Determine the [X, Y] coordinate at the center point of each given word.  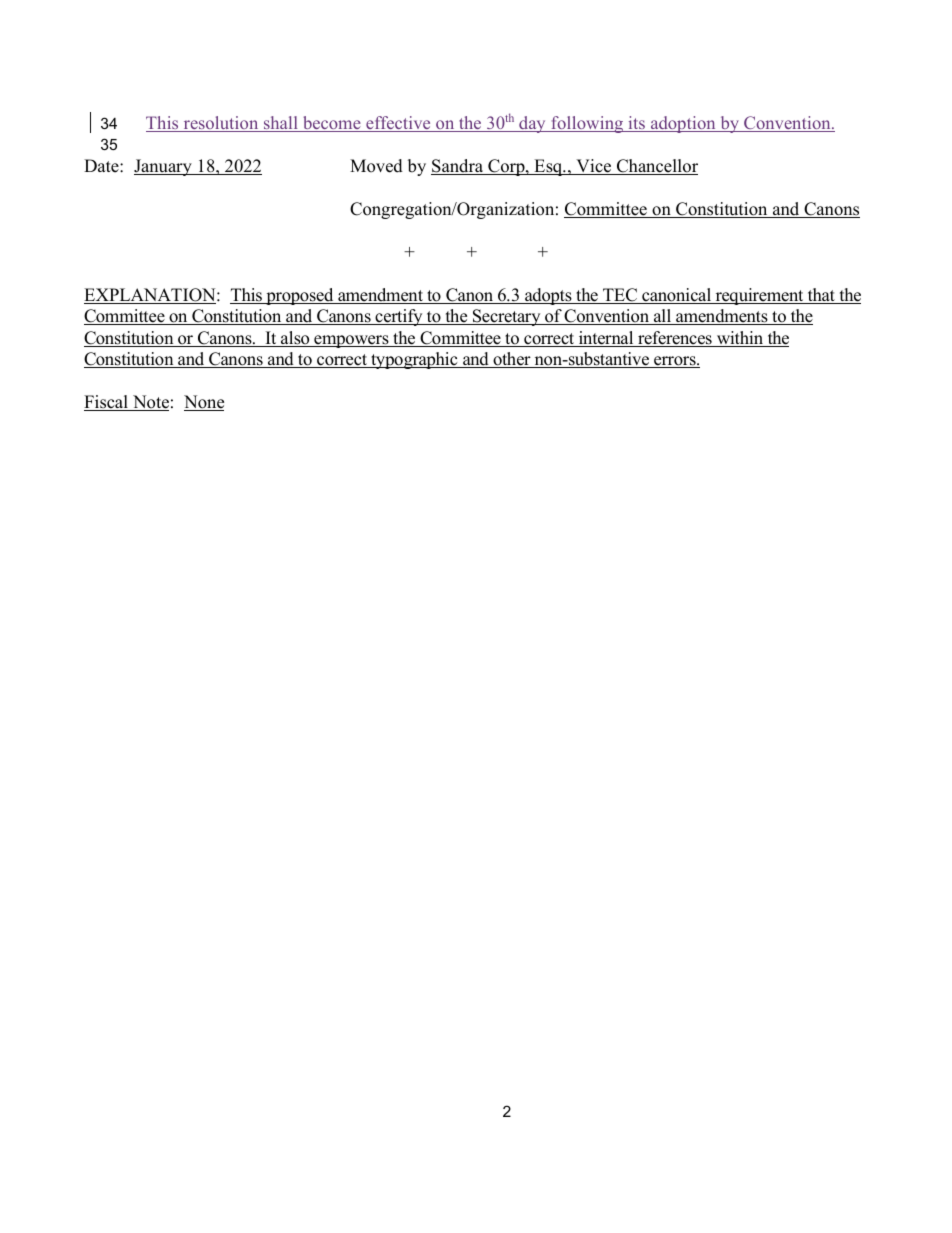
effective [398, 124]
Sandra [458, 167]
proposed [300, 296]
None [204, 403]
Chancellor [656, 167]
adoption [683, 124]
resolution [221, 124]
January [164, 167]
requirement [759, 296]
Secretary [507, 317]
